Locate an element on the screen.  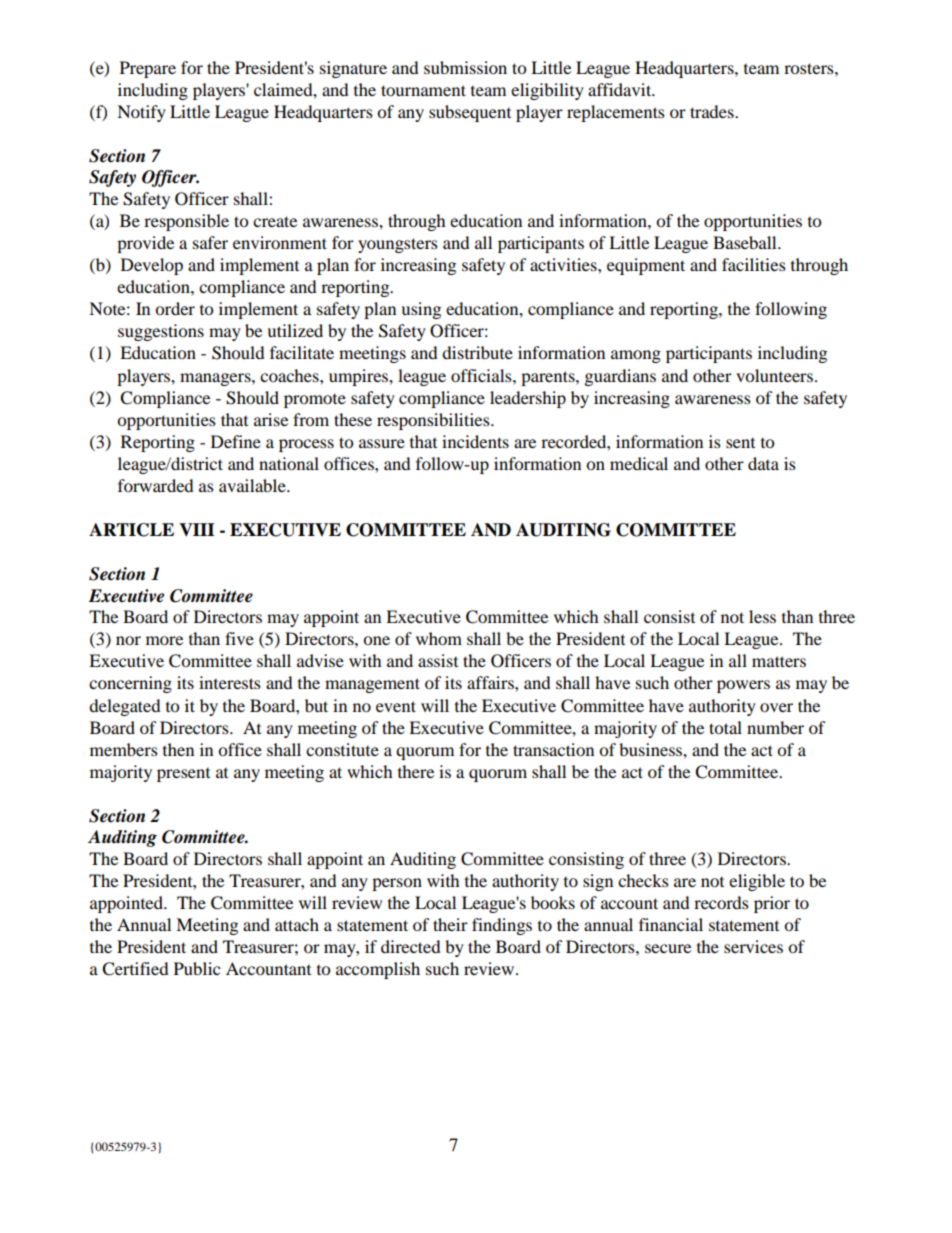
officials is located at coordinates (482, 375).
